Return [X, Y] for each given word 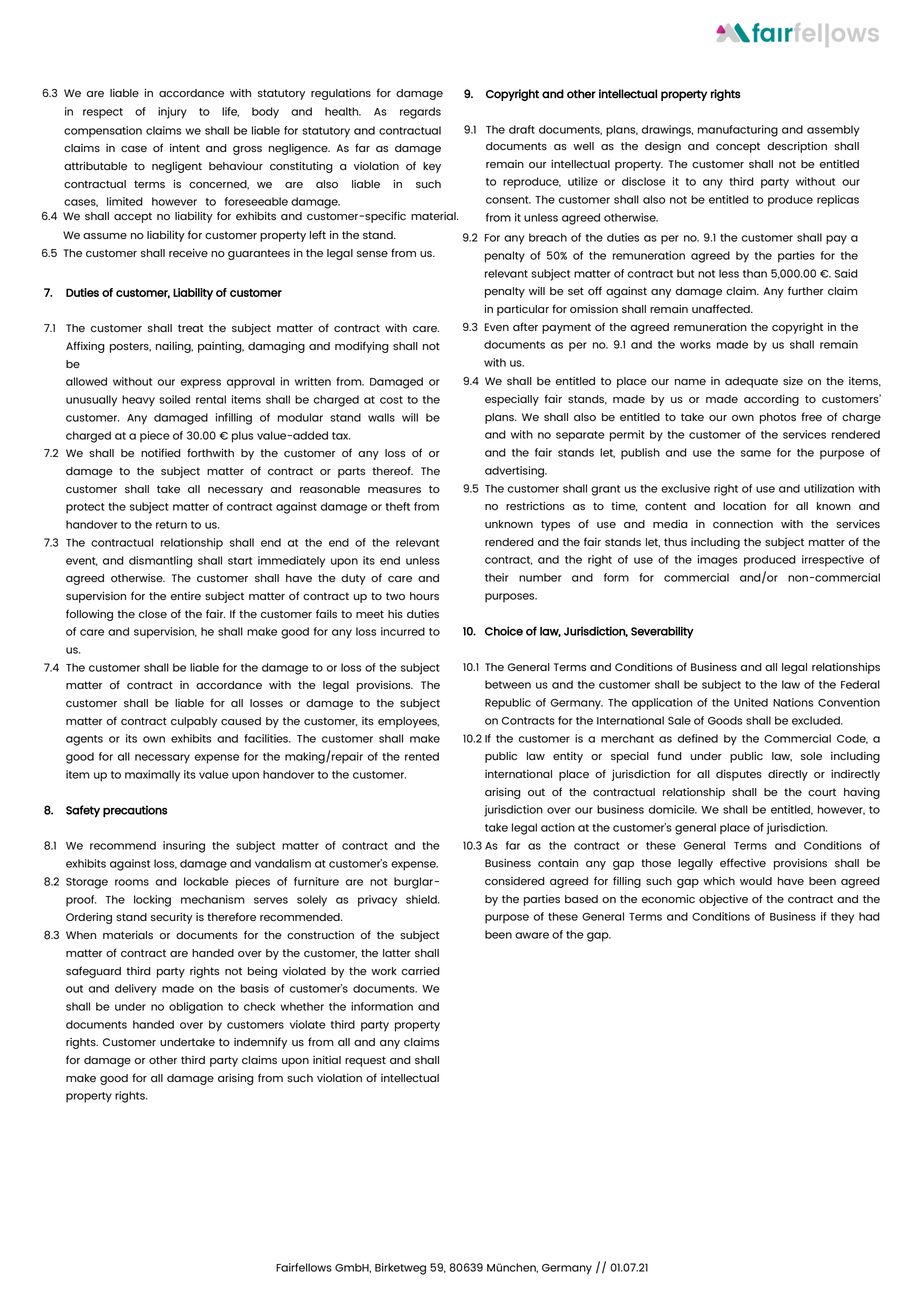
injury [172, 113]
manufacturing [738, 131]
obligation [196, 1008]
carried [421, 970]
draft [522, 129]
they [842, 918]
